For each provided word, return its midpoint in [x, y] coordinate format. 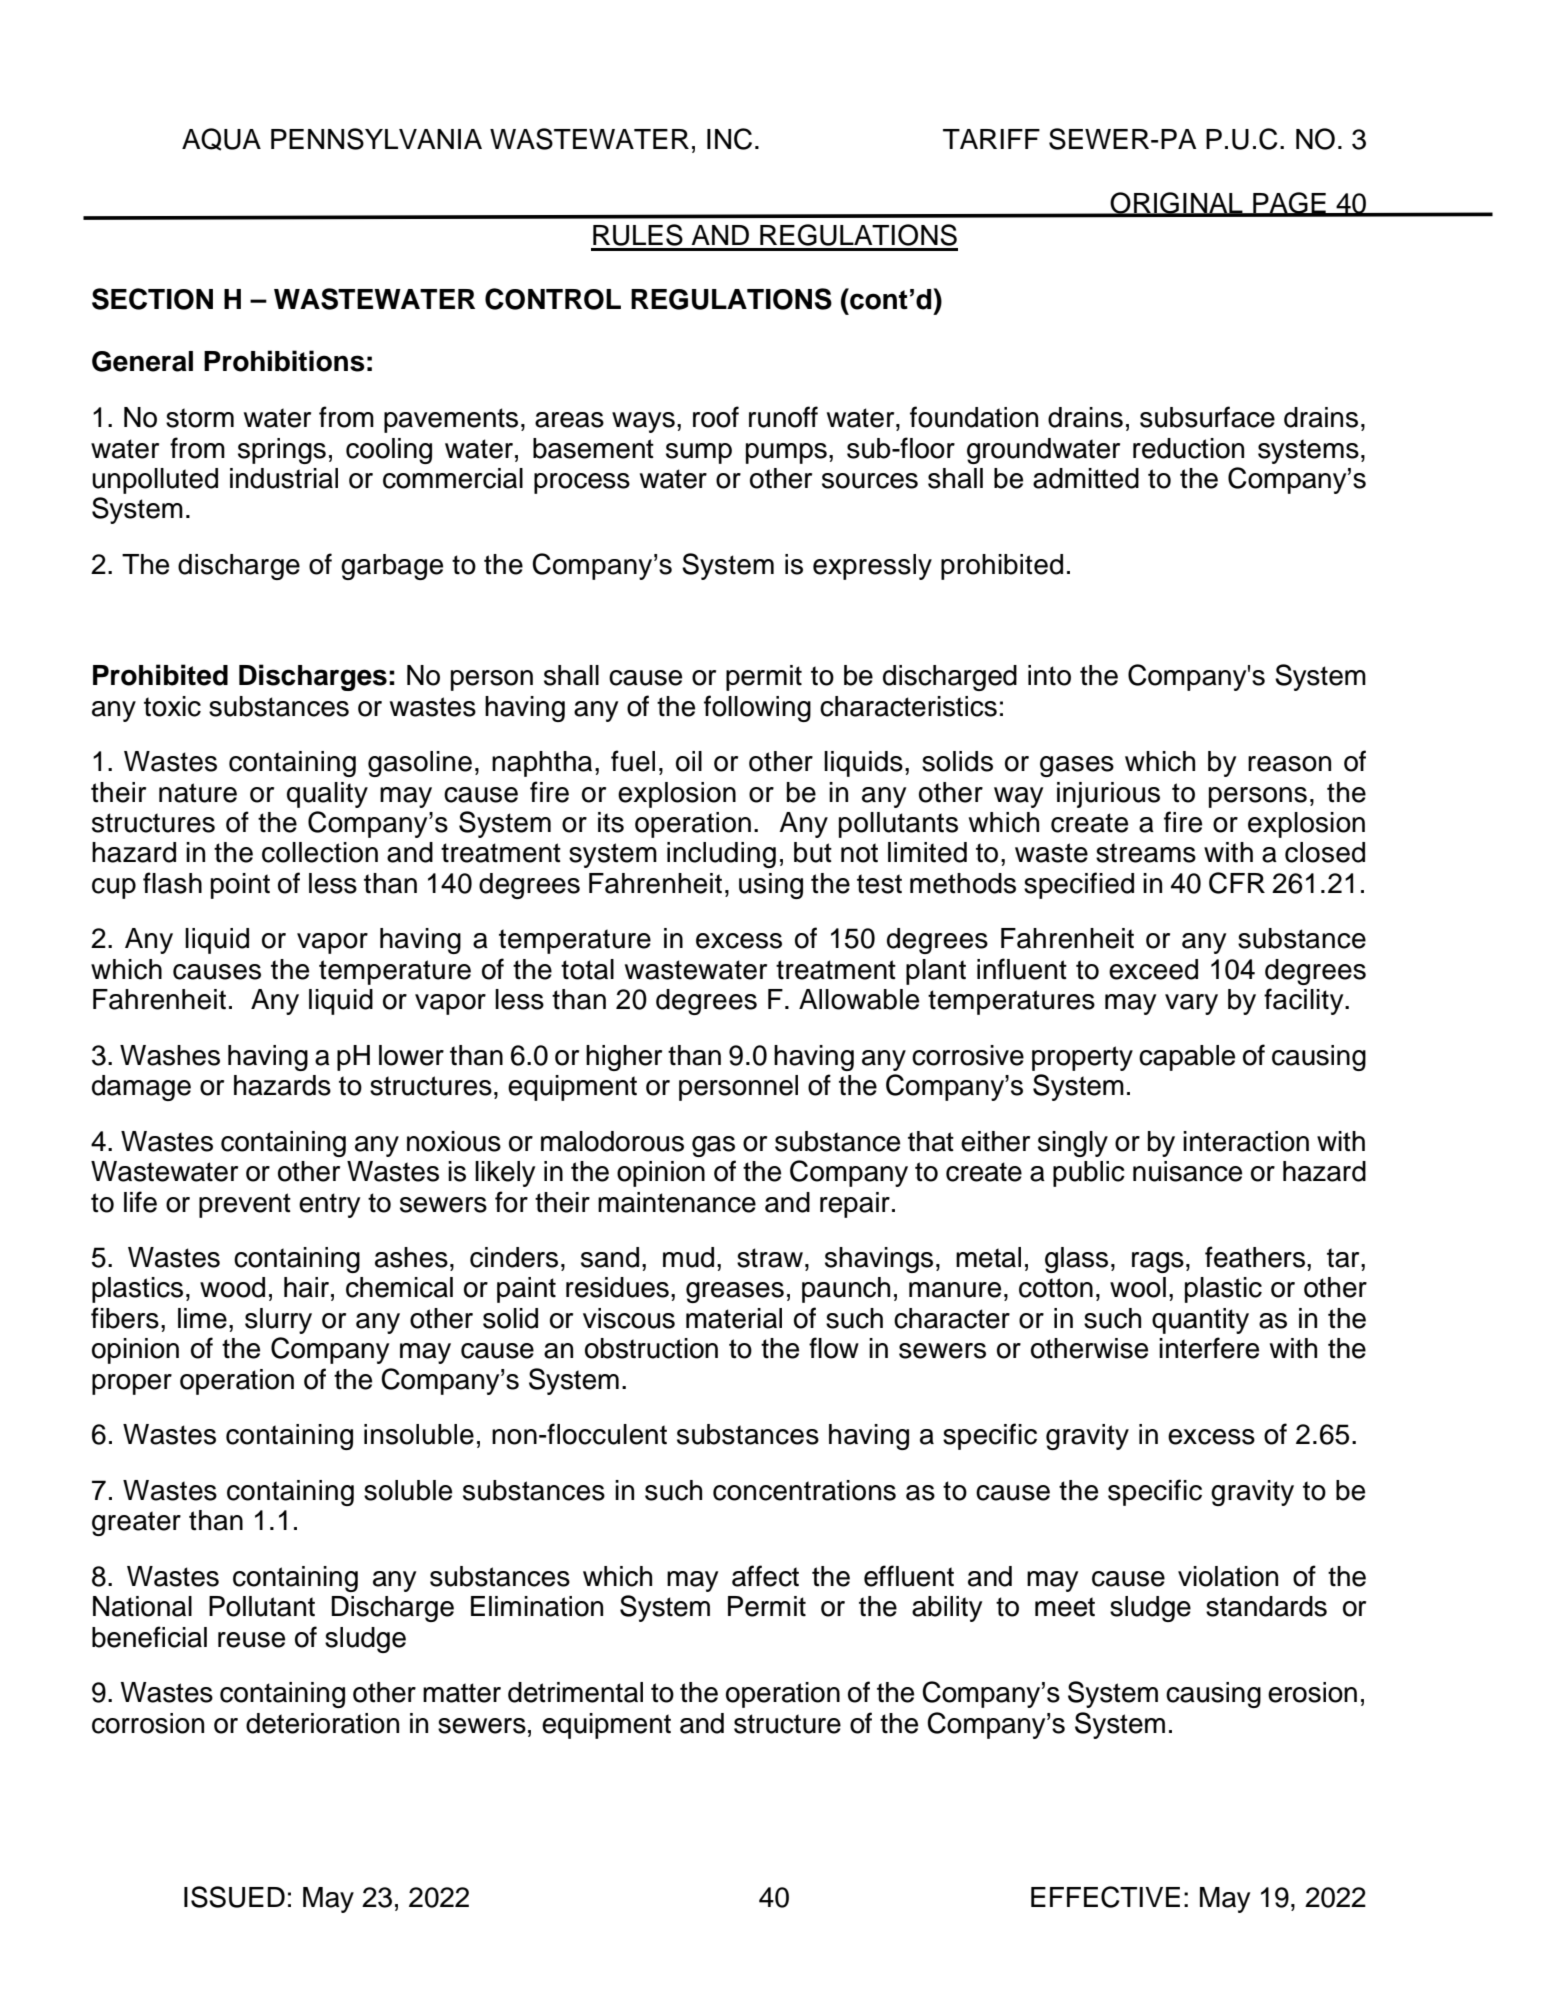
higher [624, 1058]
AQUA [221, 139]
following [757, 708]
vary [1191, 1004]
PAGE [1289, 204]
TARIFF [991, 139]
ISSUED [234, 1897]
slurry [278, 1321]
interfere [1209, 1348]
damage [141, 1088]
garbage [392, 567]
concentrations [804, 1490]
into [1049, 675]
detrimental [575, 1692]
